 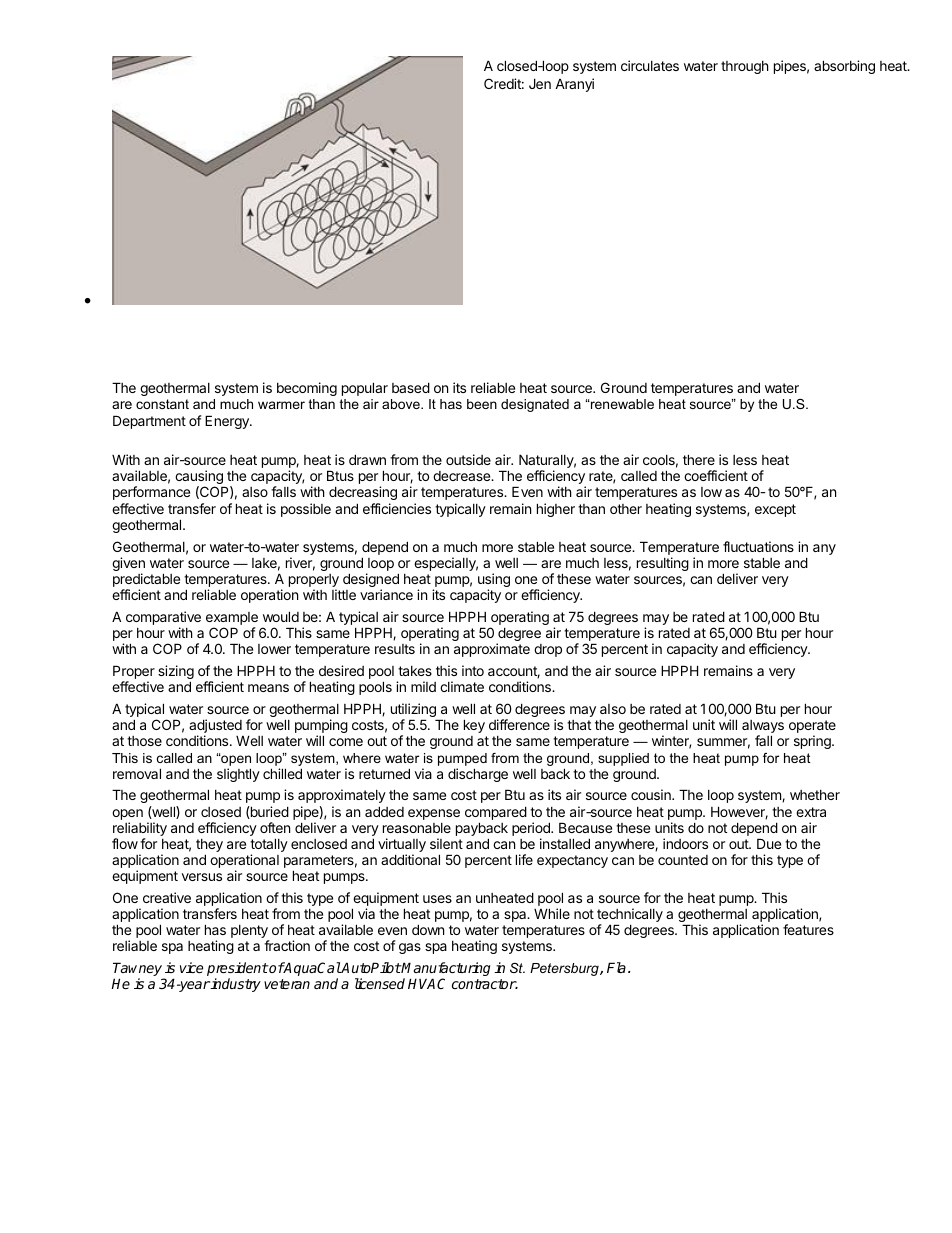 I want to click on based, so click(x=411, y=387).
